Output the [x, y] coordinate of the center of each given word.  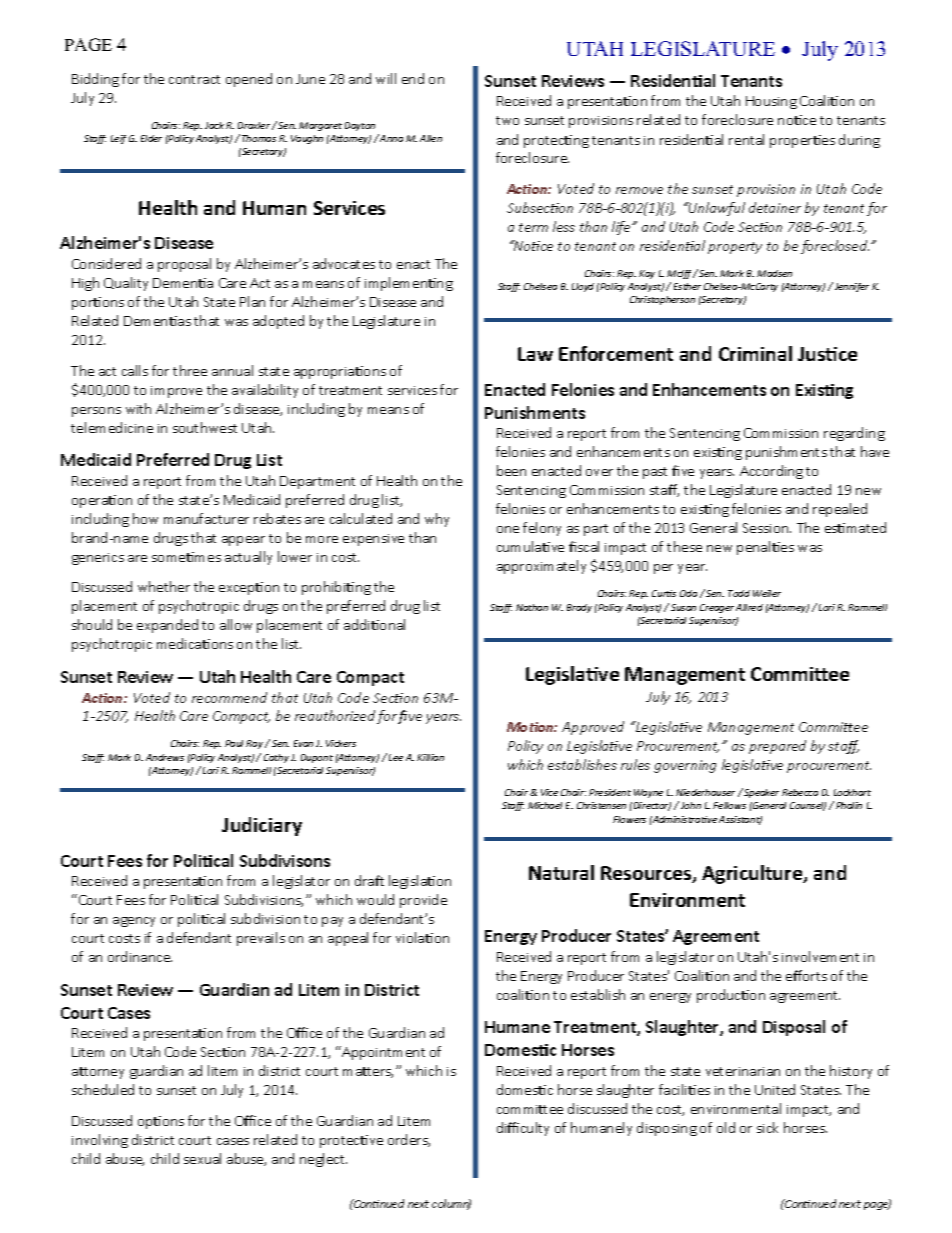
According [771, 472]
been [511, 470]
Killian [430, 757]
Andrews [165, 757]
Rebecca [800, 792]
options [161, 1122]
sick [767, 1127]
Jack [214, 125]
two [507, 120]
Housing [771, 102]
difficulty [523, 1129]
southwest [205, 427]
